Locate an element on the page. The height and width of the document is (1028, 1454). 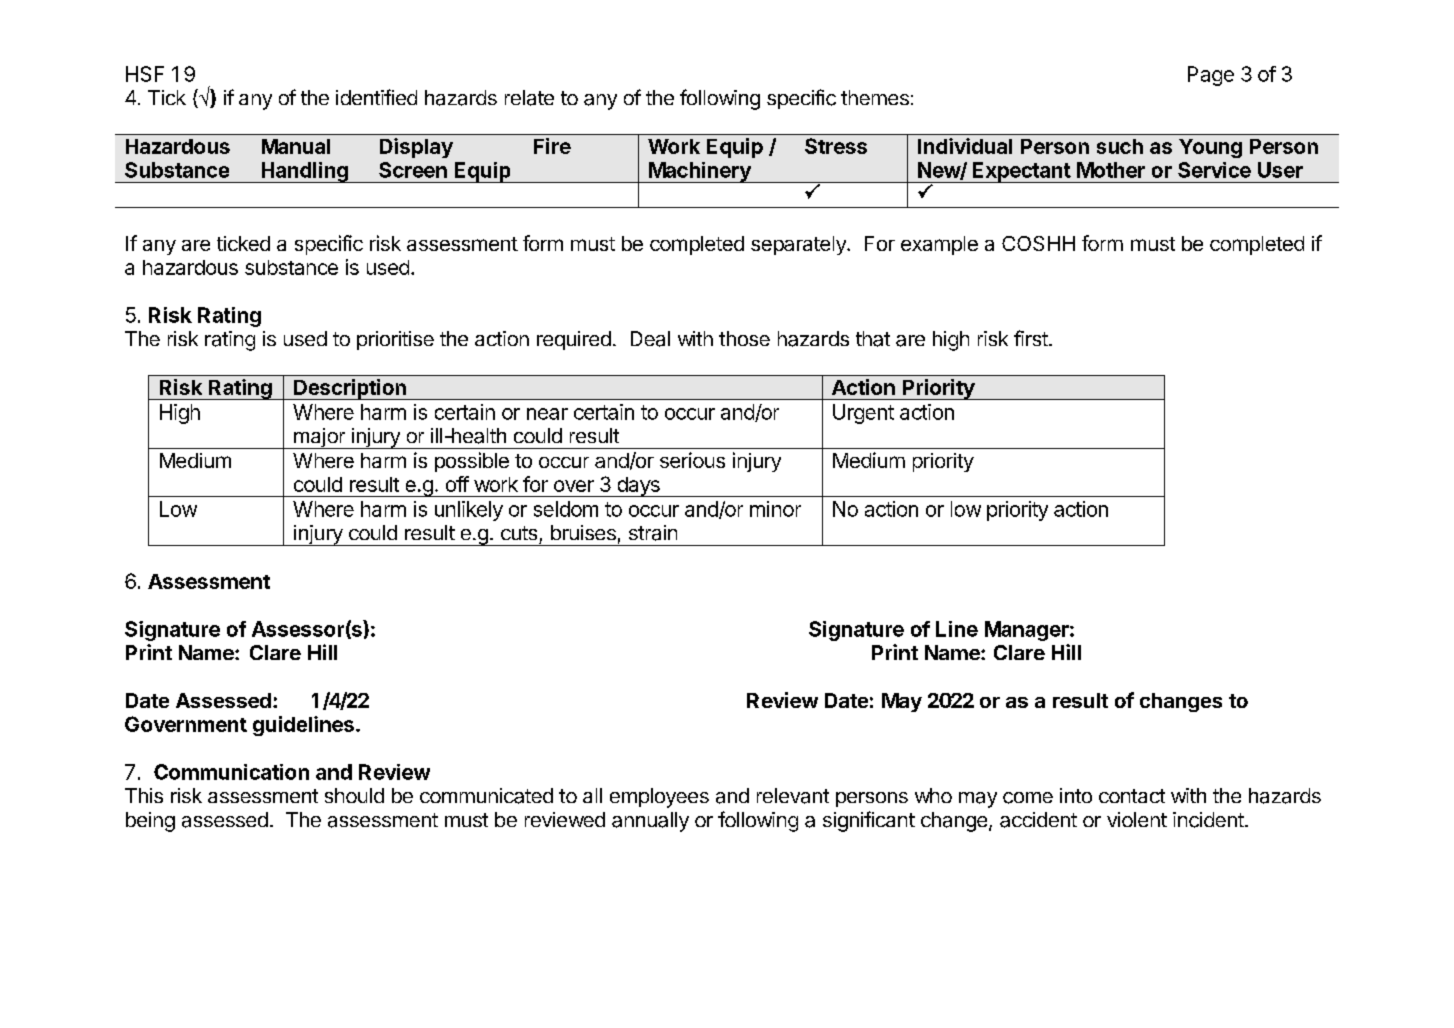
Page is located at coordinates (1211, 76).
